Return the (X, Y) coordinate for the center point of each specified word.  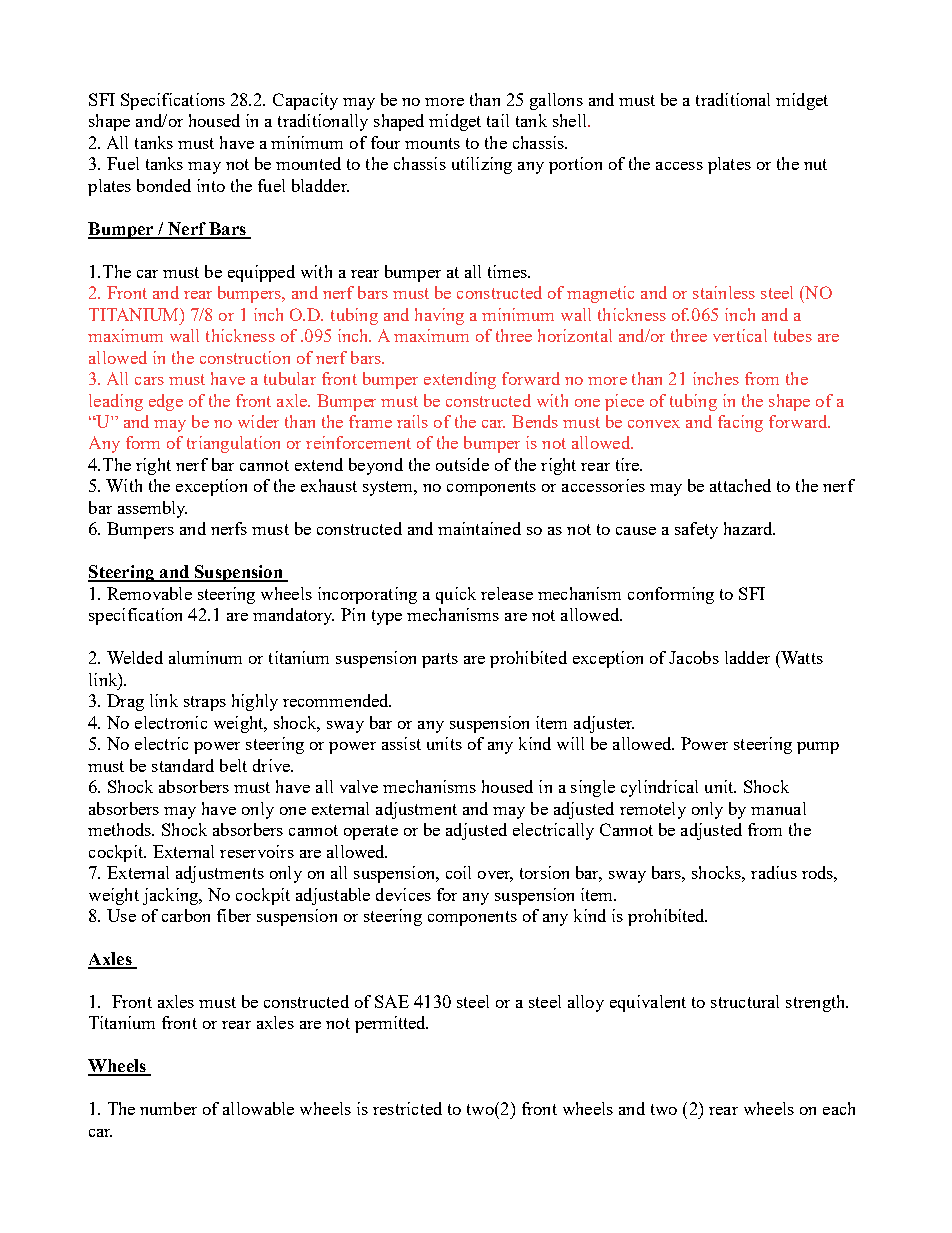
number (168, 1108)
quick (456, 595)
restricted (407, 1108)
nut (815, 164)
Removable (149, 593)
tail (498, 120)
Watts (801, 657)
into (211, 185)
